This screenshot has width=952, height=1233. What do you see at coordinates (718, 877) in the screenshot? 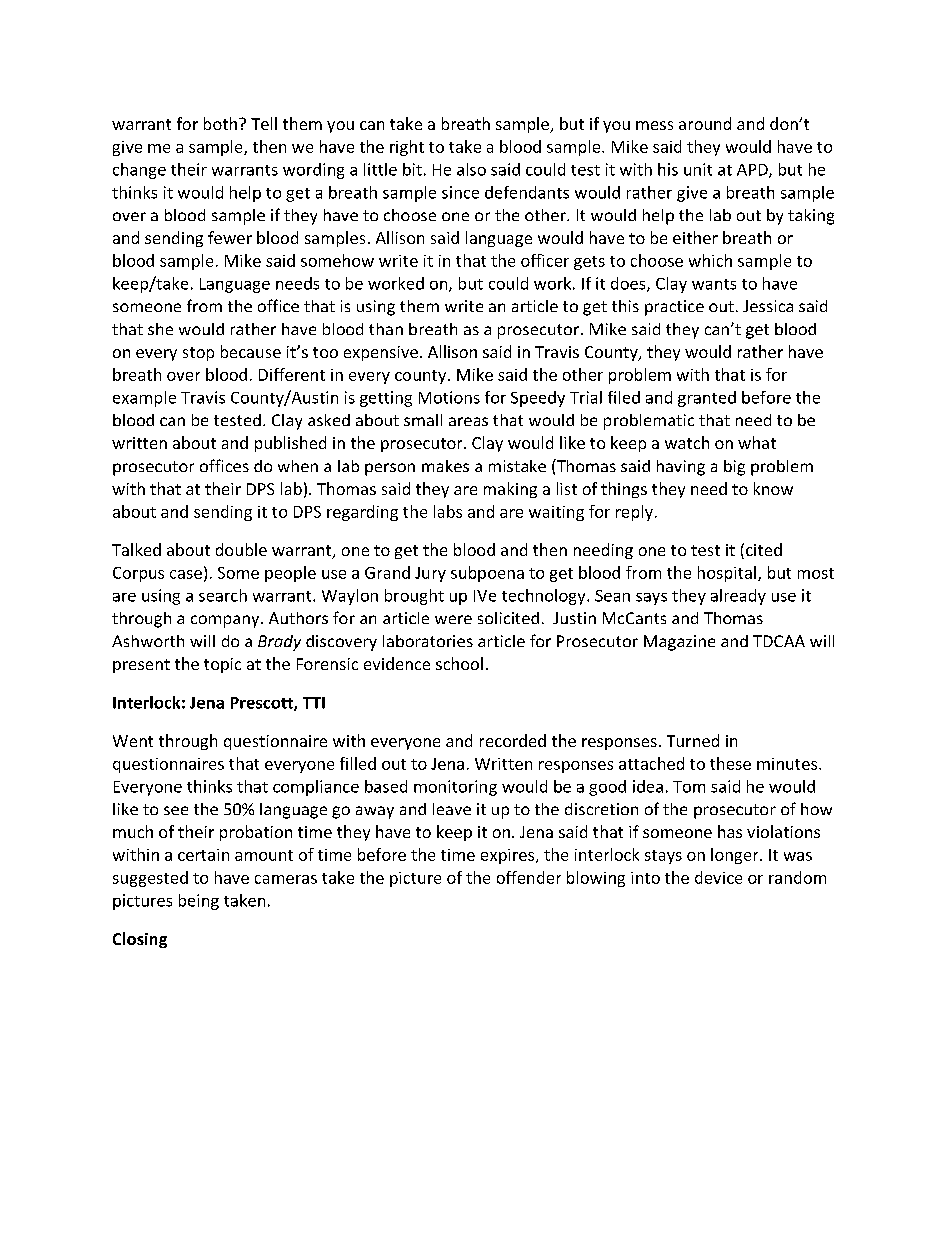
I see `device` at bounding box center [718, 877].
